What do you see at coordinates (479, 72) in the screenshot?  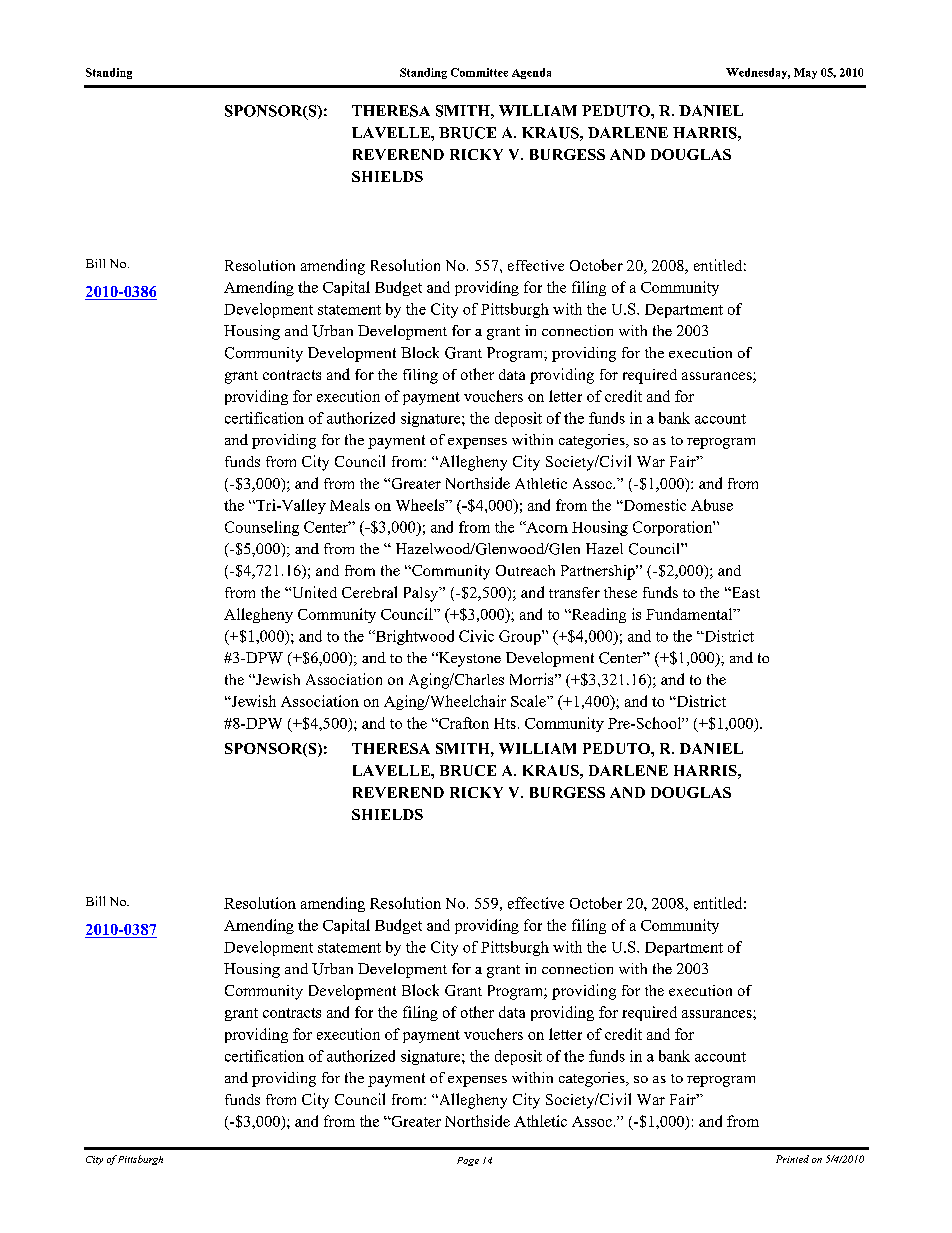 I see `Committee` at bounding box center [479, 72].
